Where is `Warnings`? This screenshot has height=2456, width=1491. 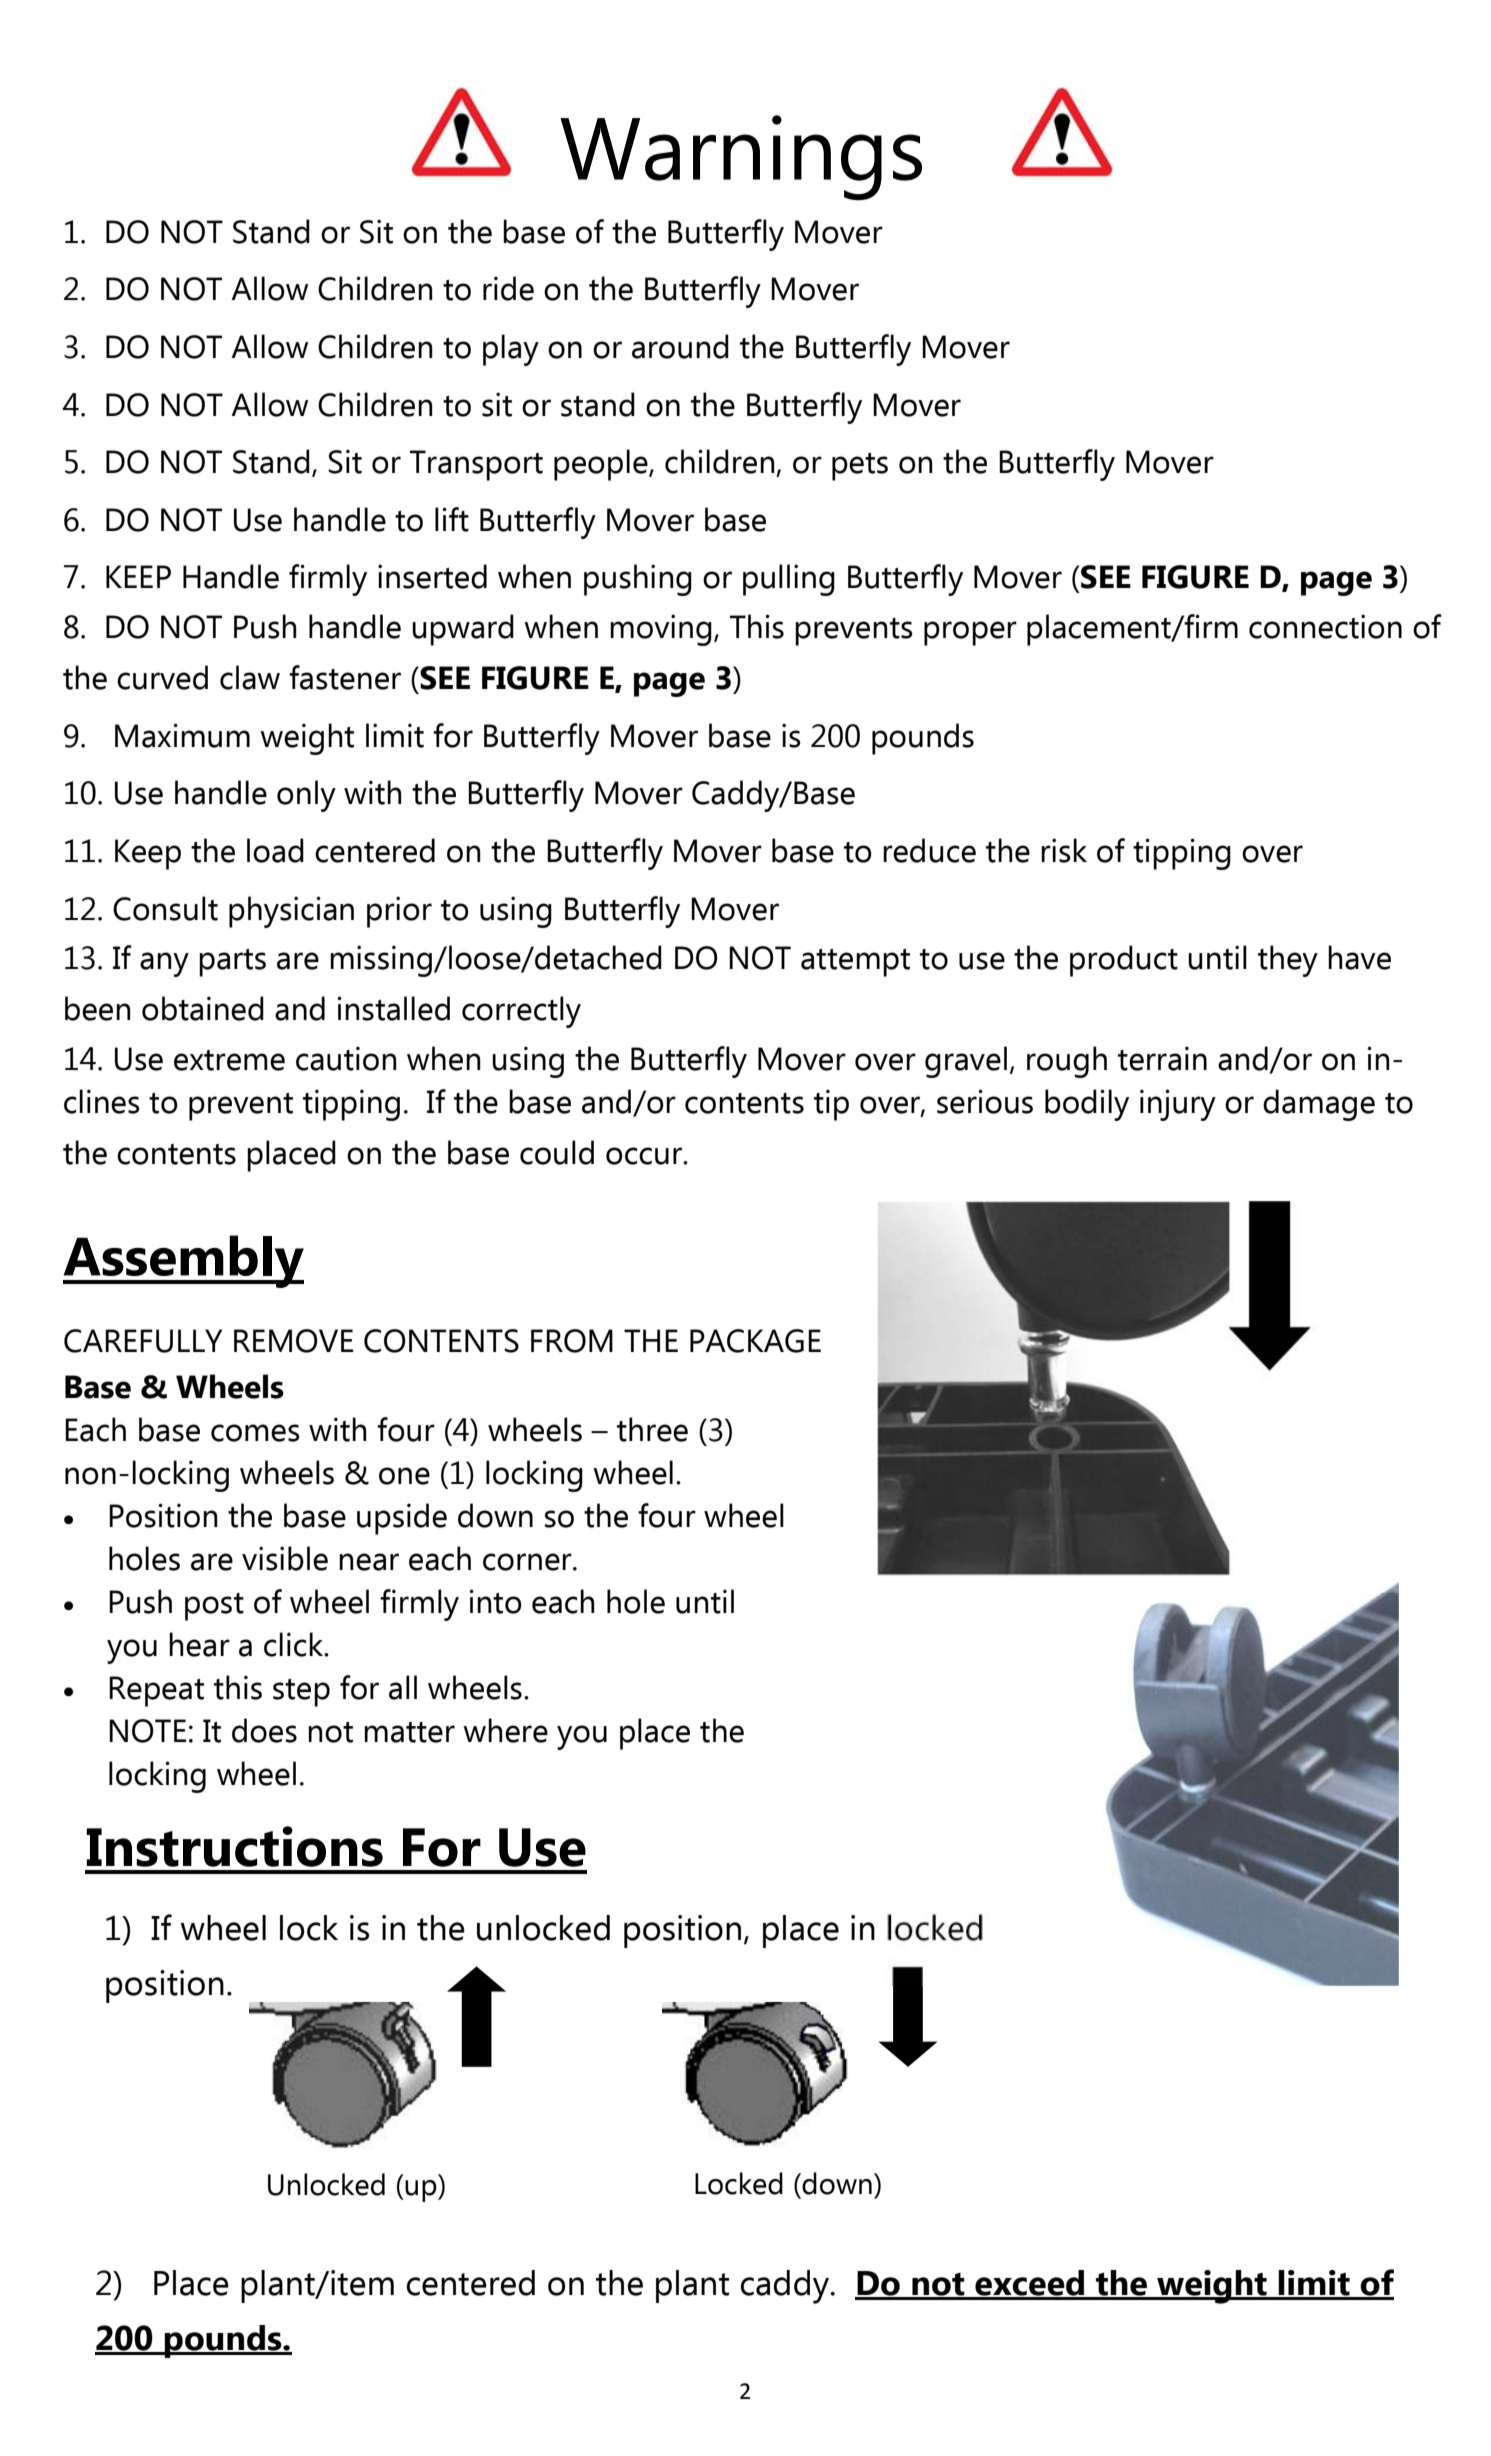
Warnings is located at coordinates (741, 157).
